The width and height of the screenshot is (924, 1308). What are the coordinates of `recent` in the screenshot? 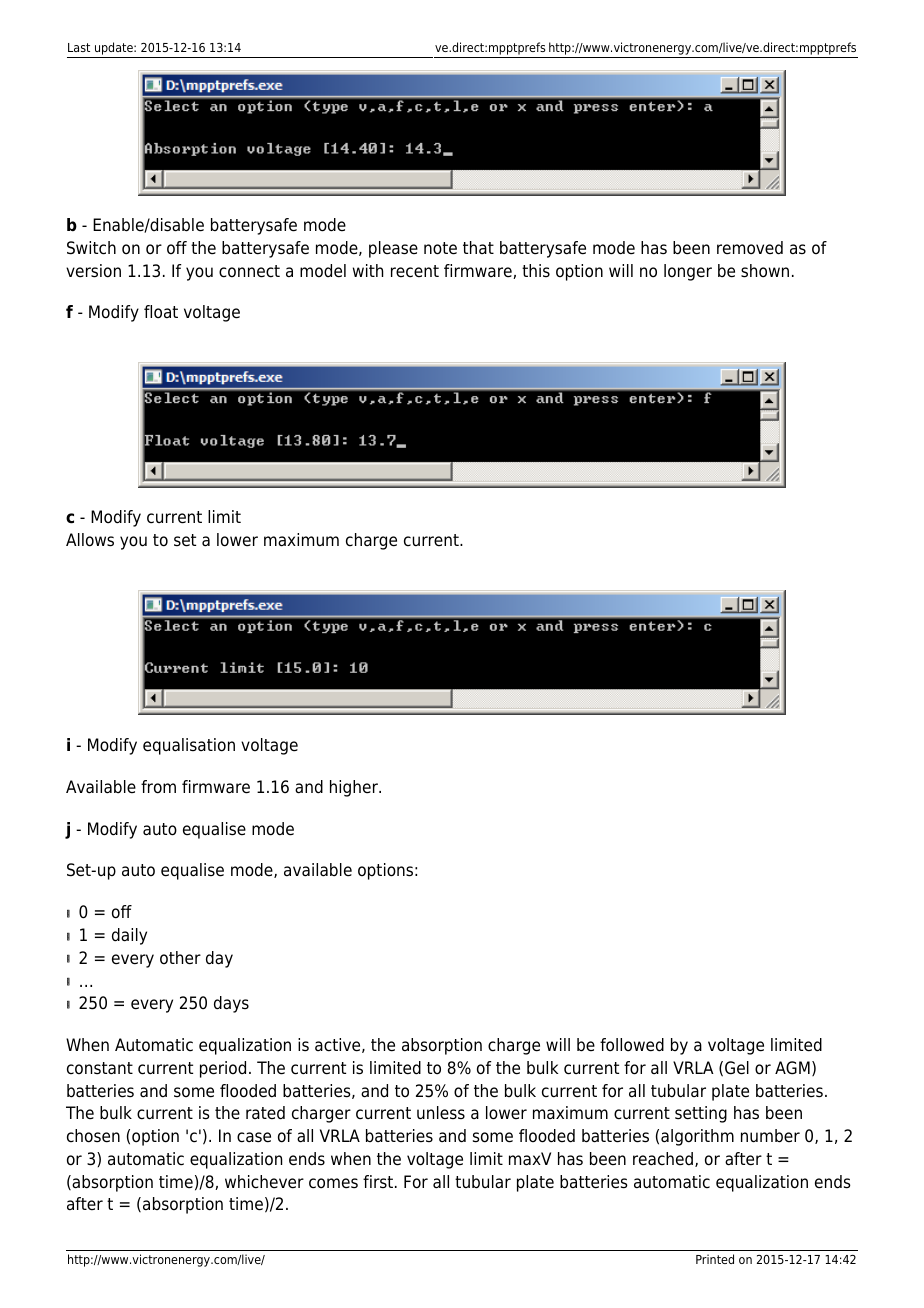 It's located at (415, 271).
